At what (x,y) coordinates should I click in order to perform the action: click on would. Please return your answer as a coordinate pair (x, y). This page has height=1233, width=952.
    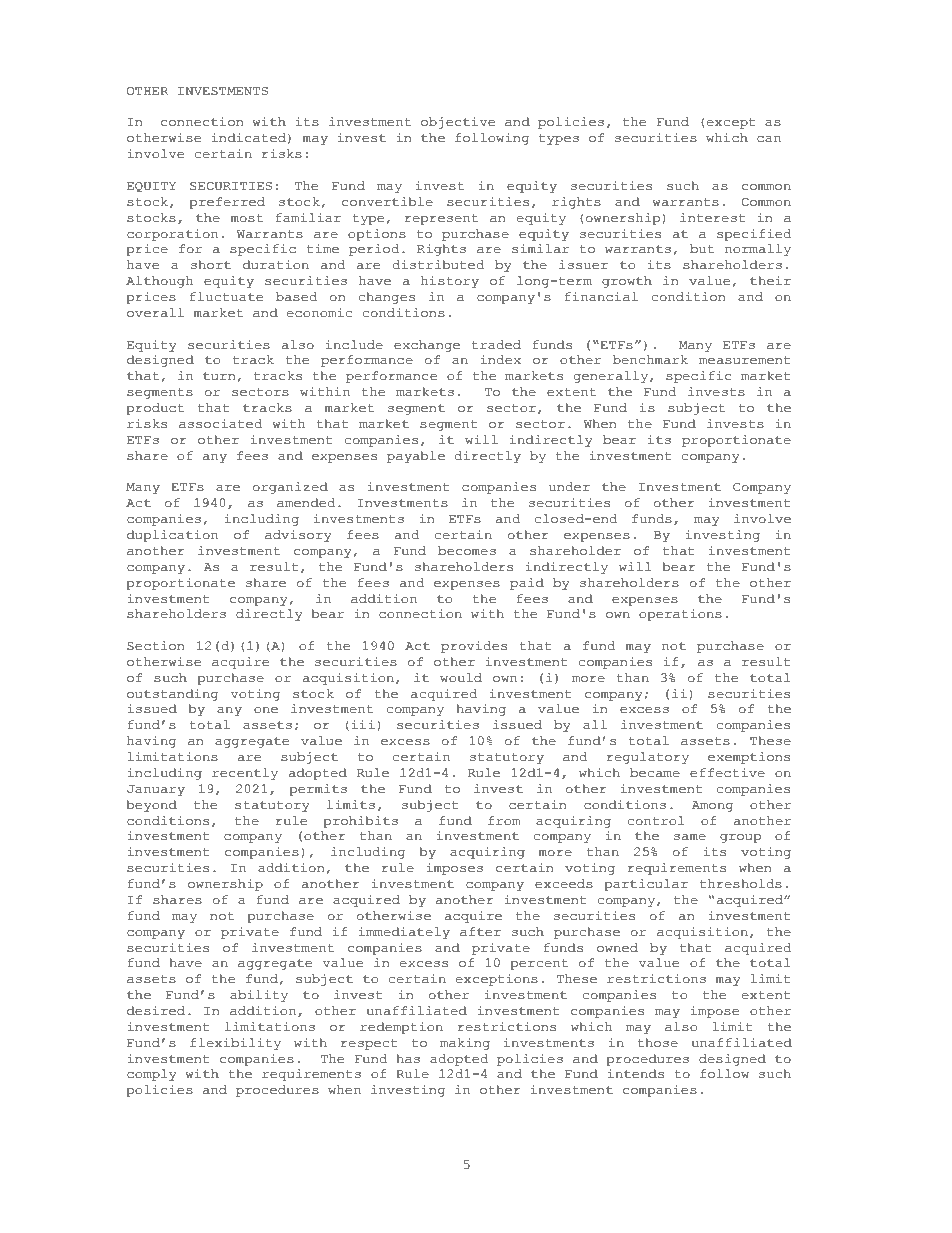
    Looking at the image, I should click on (461, 678).
